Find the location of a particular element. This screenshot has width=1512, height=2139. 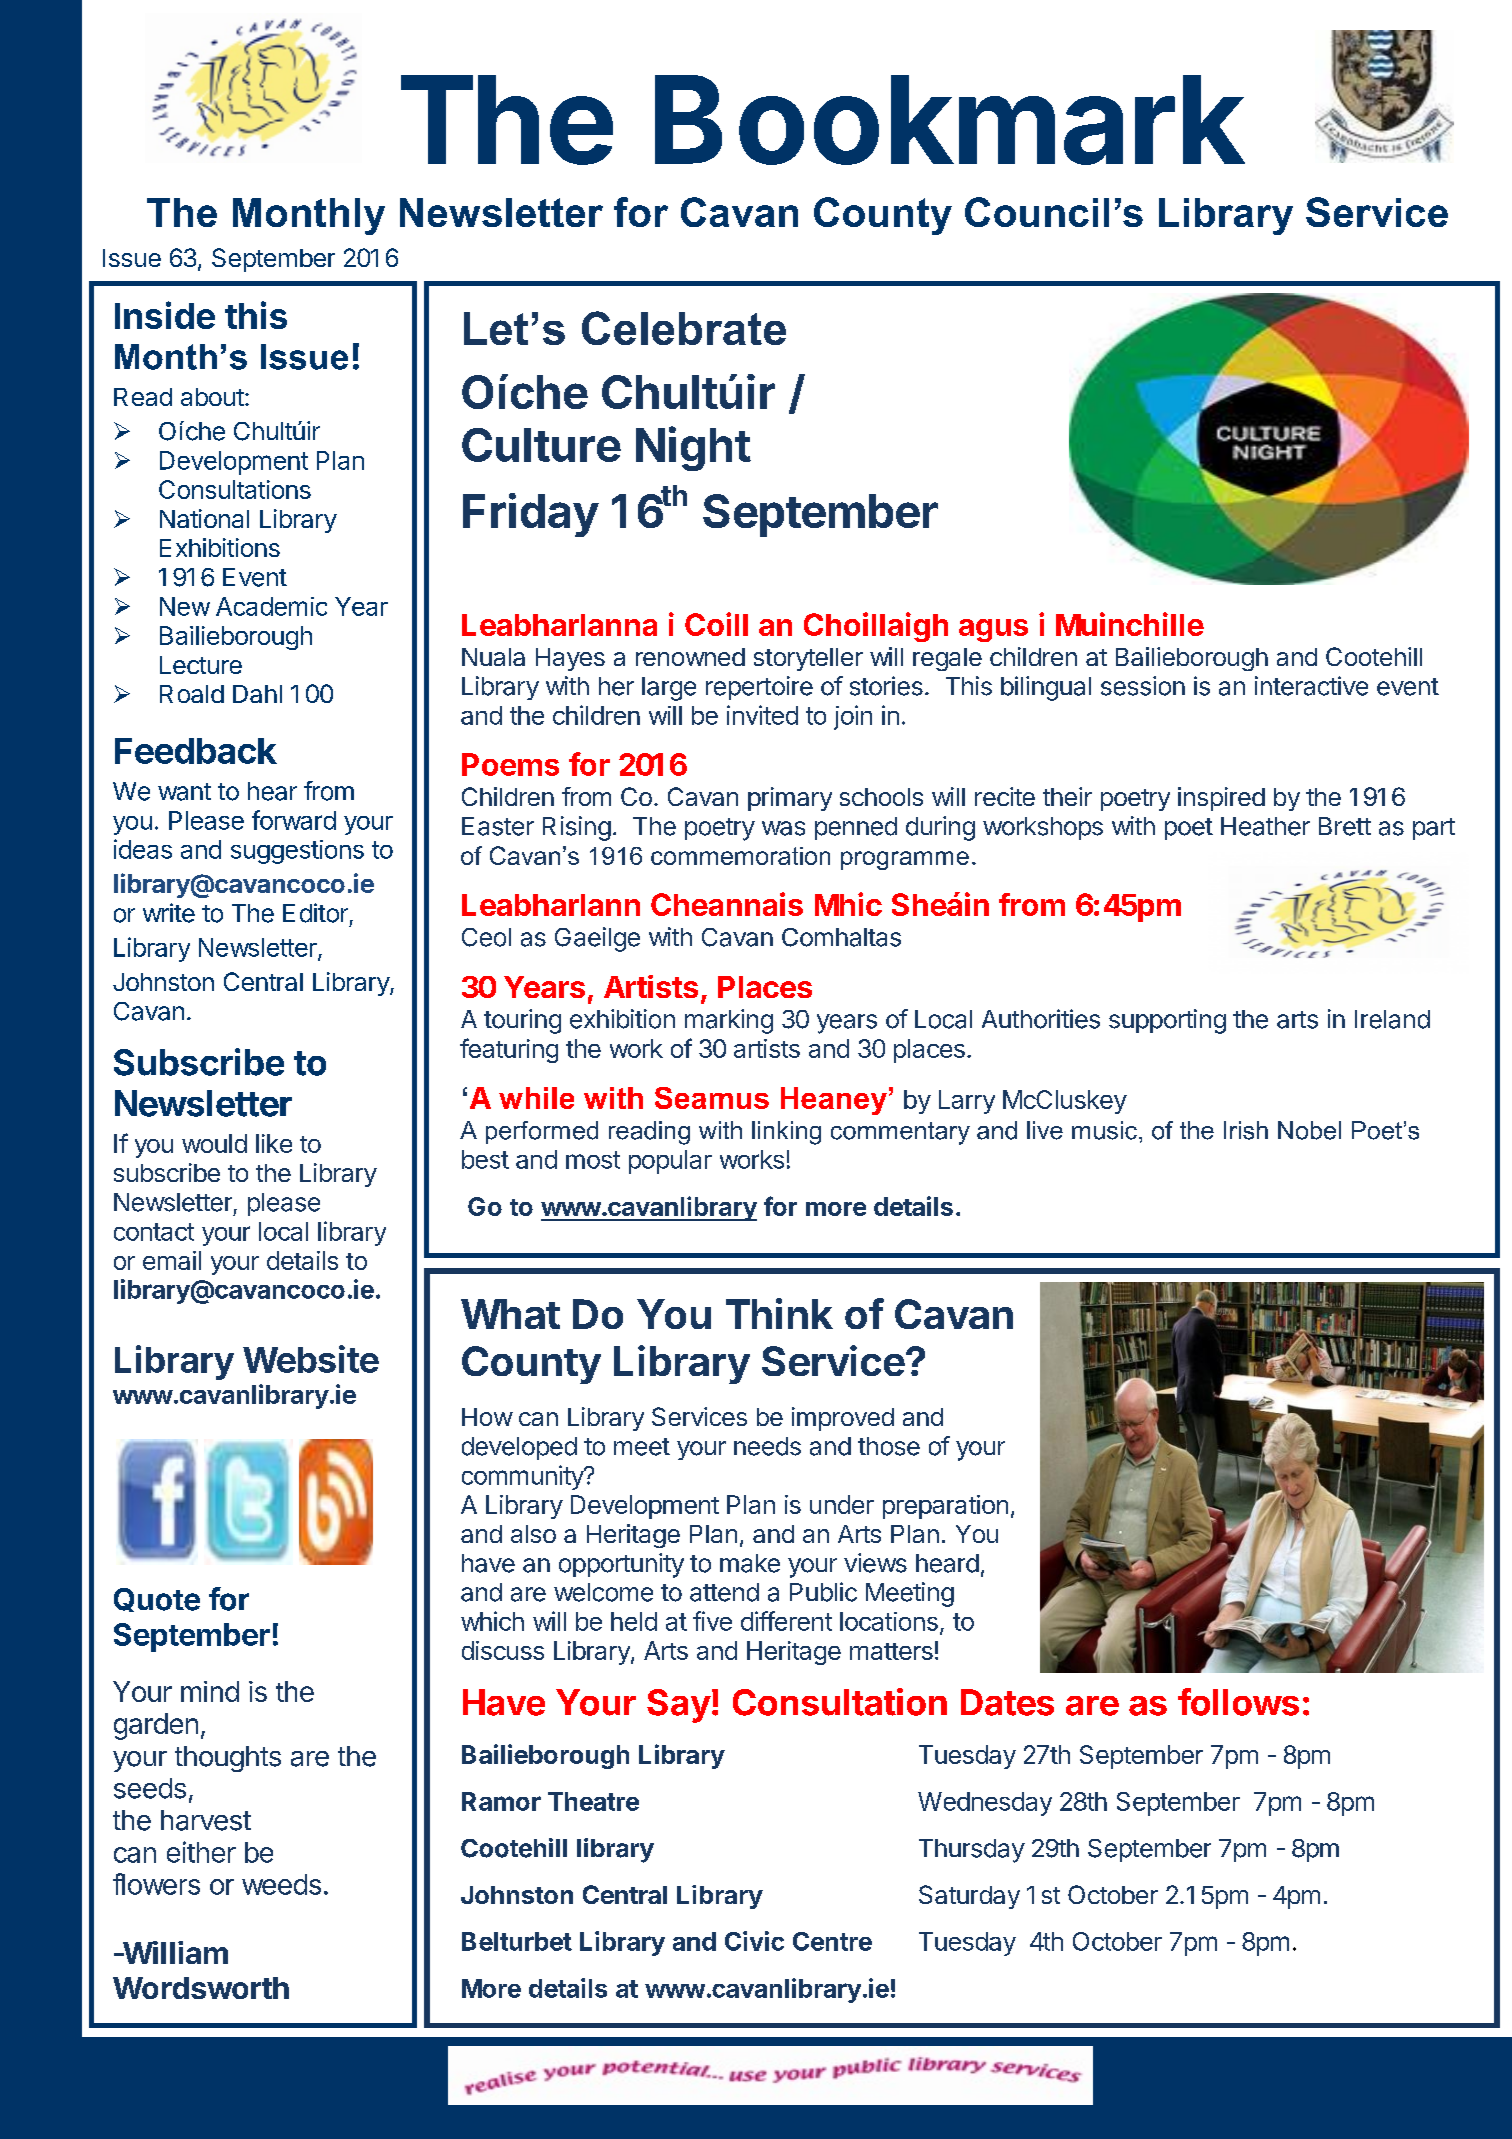

Celebrate is located at coordinates (684, 328).
